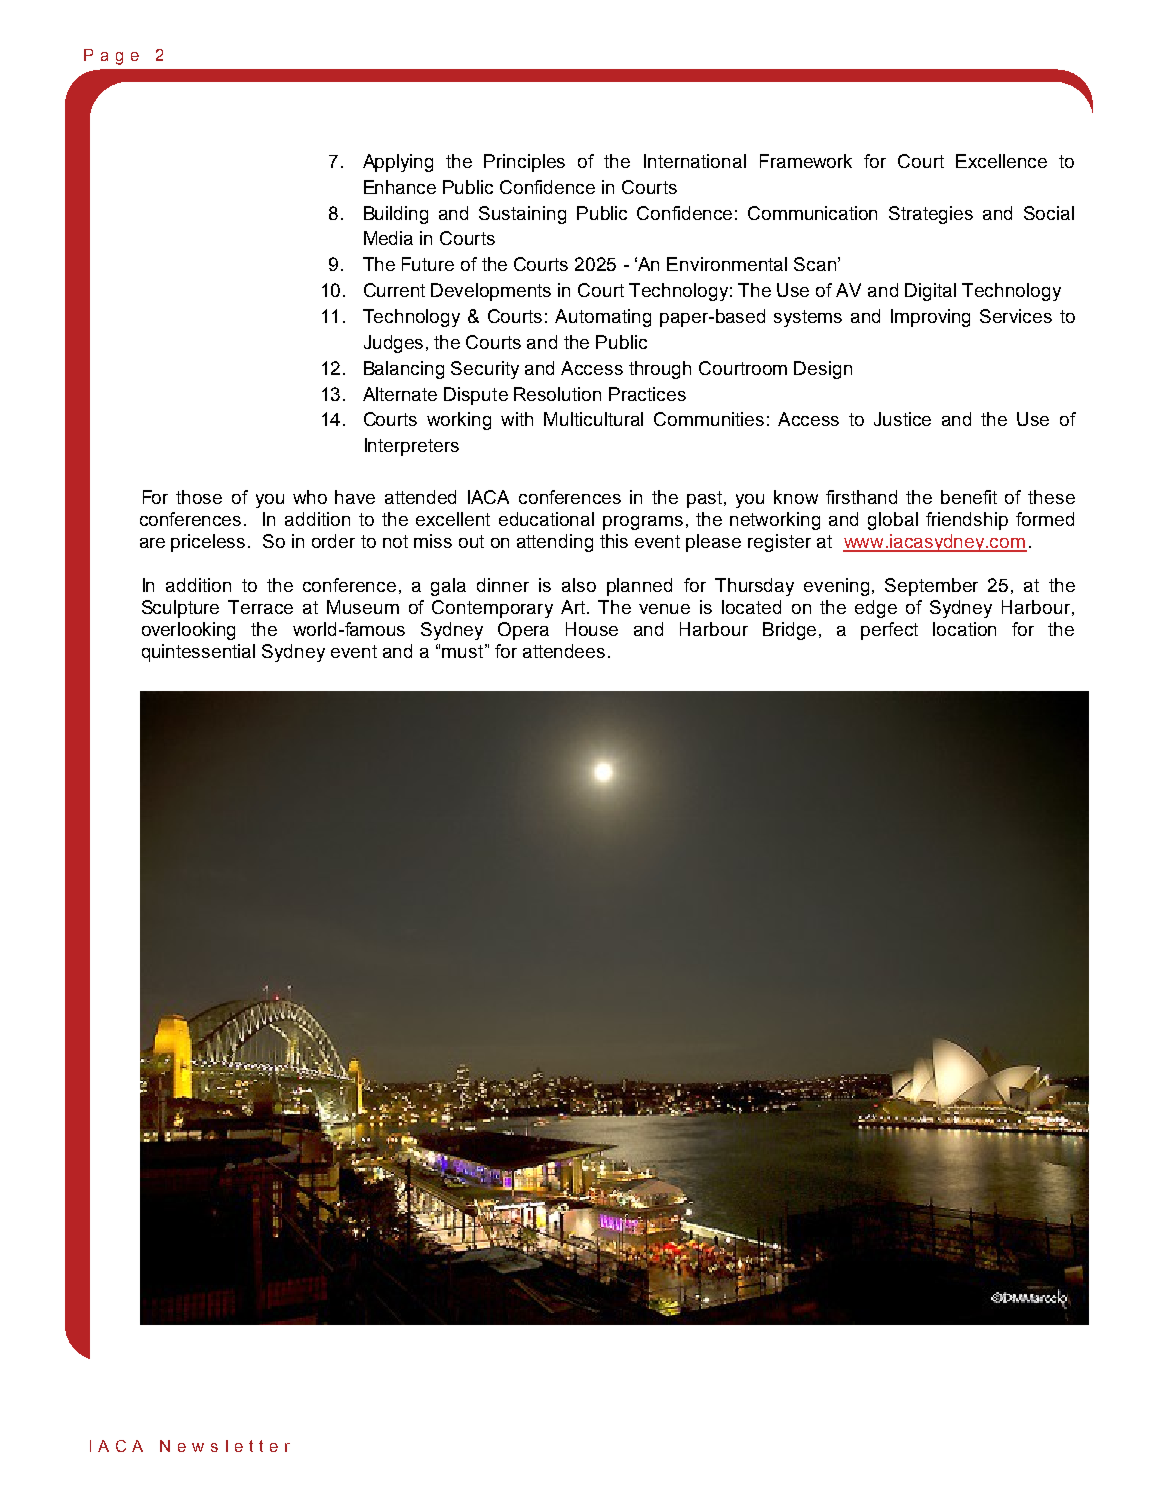 The width and height of the screenshot is (1165, 1508). Describe the element at coordinates (188, 631) in the screenshot. I see `overlooking` at that location.
